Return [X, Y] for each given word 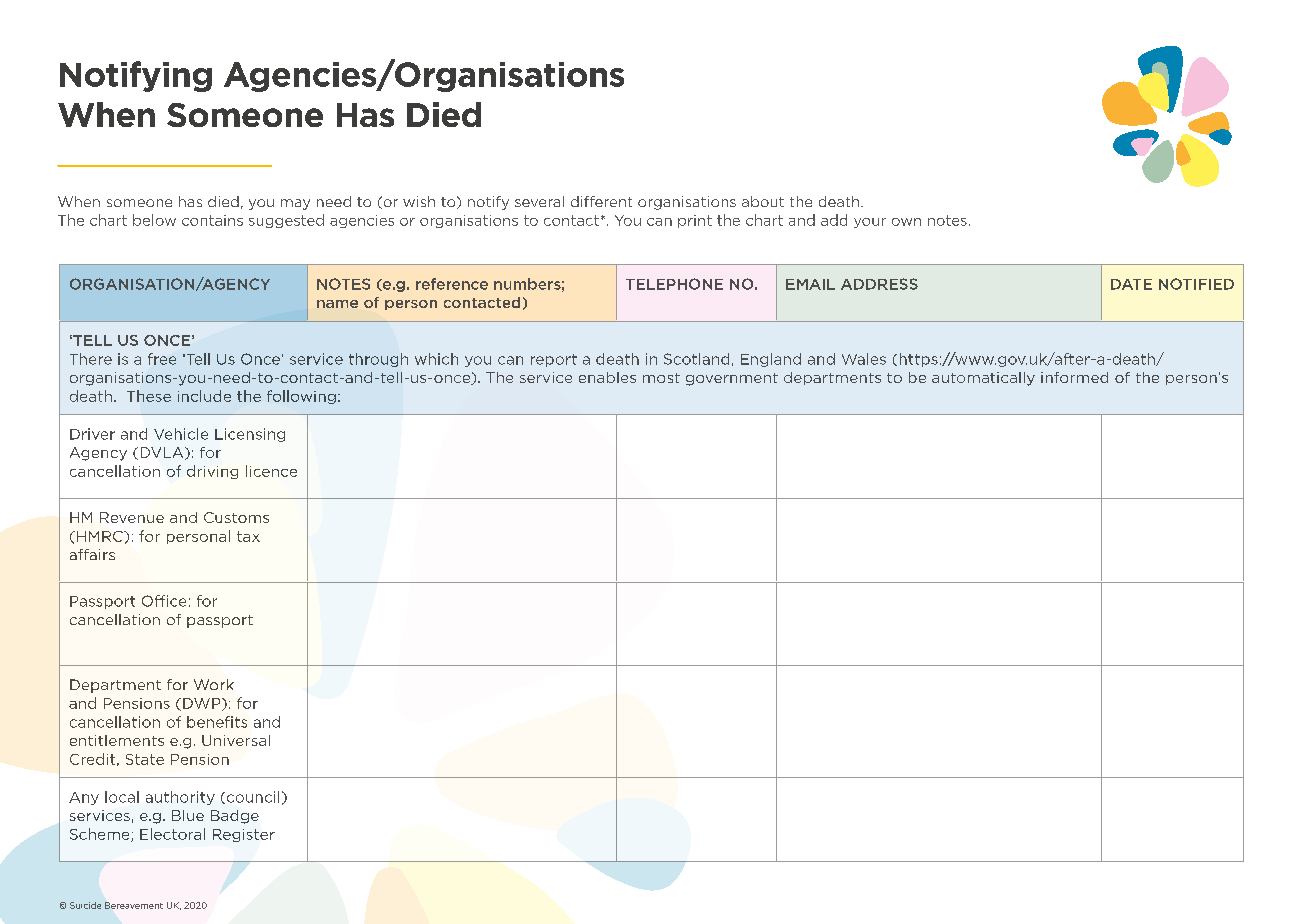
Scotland [696, 359]
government [732, 379]
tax [248, 536]
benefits [217, 722]
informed [1074, 377]
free [162, 359]
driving [212, 472]
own [906, 222]
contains [212, 220]
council [251, 797]
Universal [236, 740]
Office [164, 601]
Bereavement [134, 905]
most [661, 378]
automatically [983, 379]
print [695, 221]
